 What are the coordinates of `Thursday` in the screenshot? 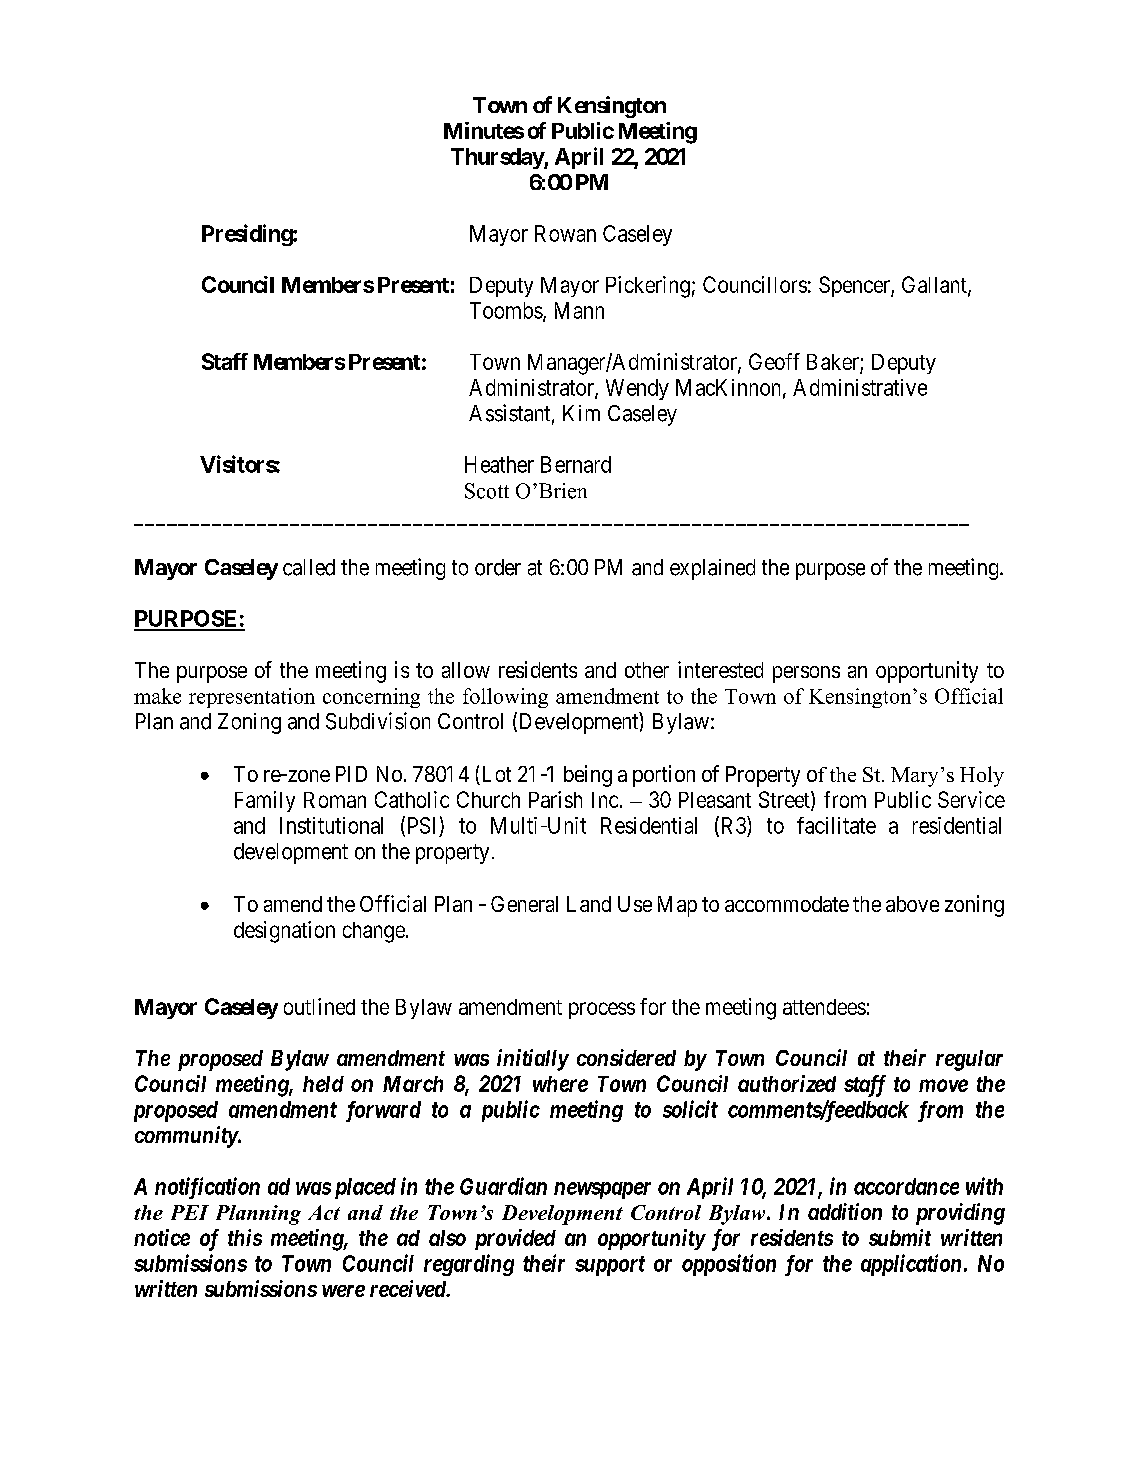 It's located at (498, 158).
